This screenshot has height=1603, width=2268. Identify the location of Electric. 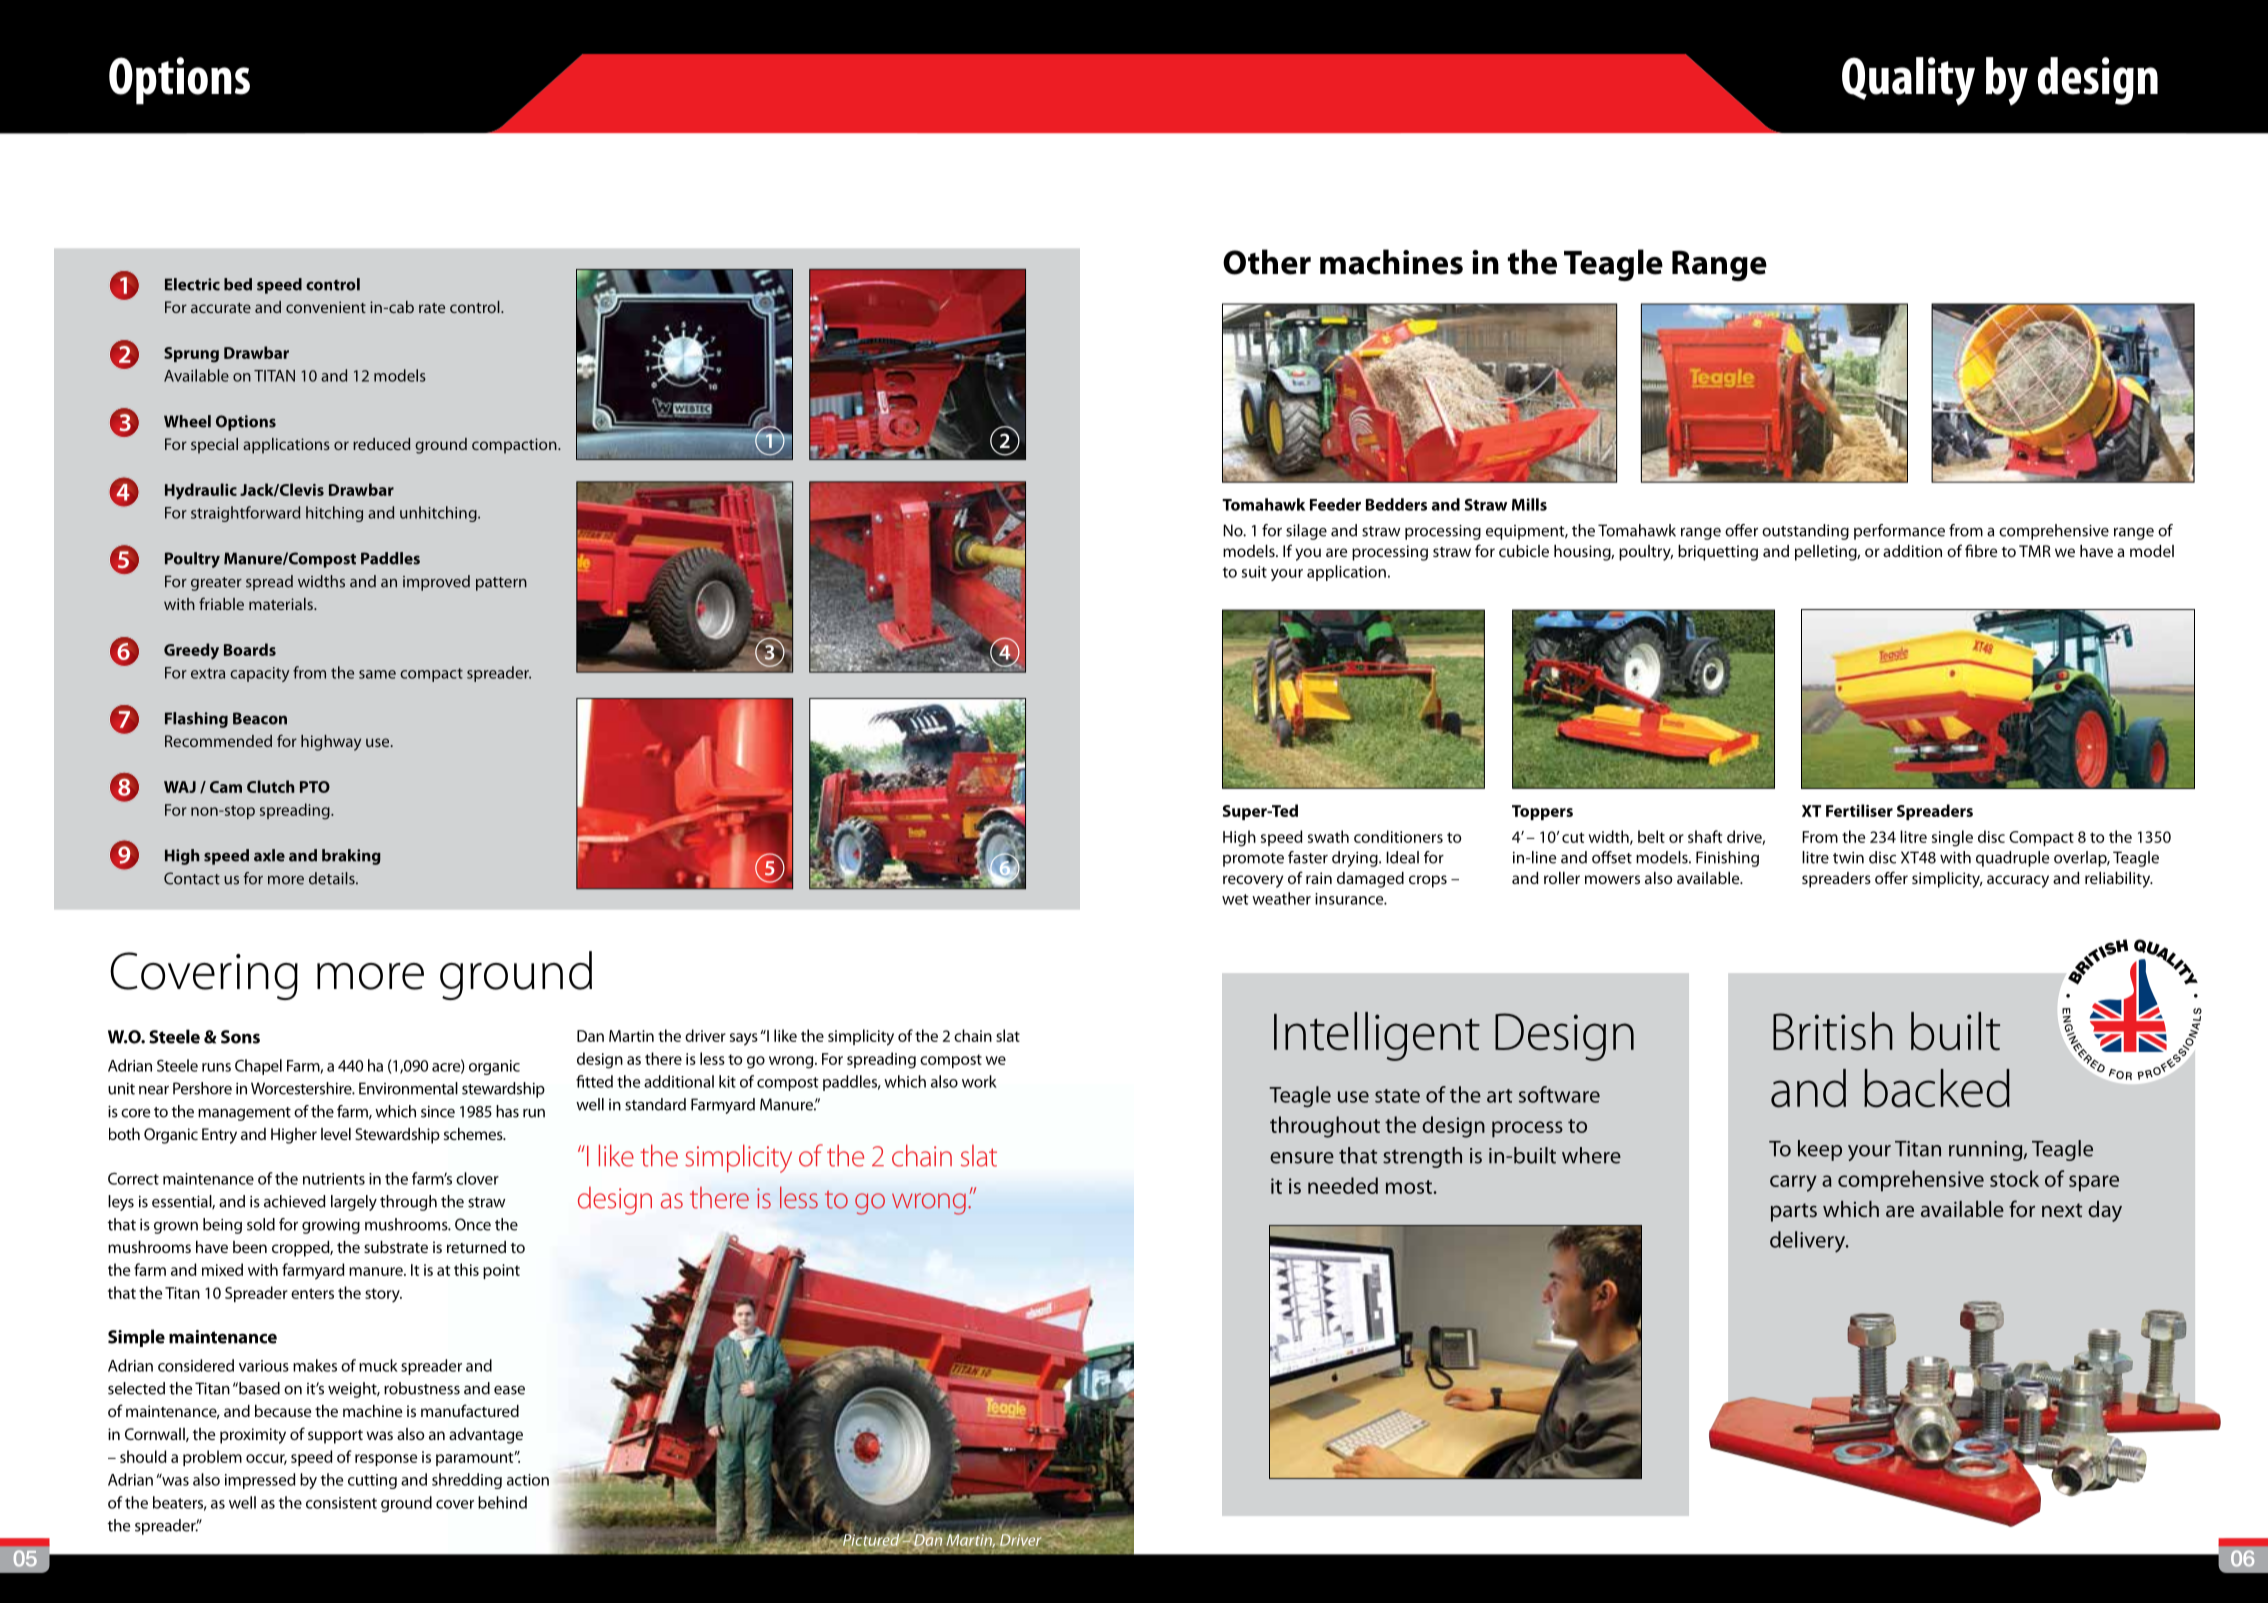
(192, 284).
